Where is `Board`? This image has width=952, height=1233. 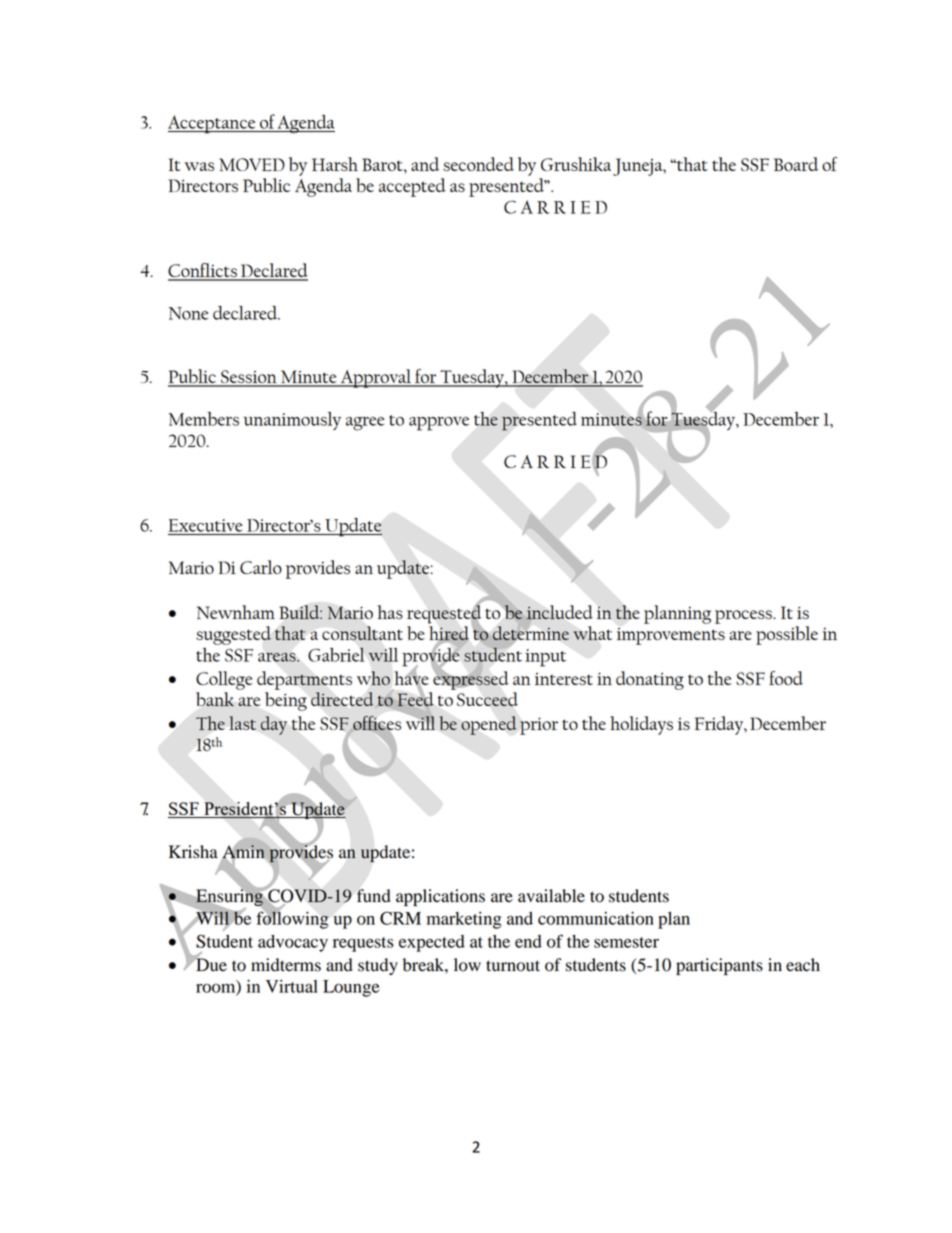
Board is located at coordinates (796, 164).
